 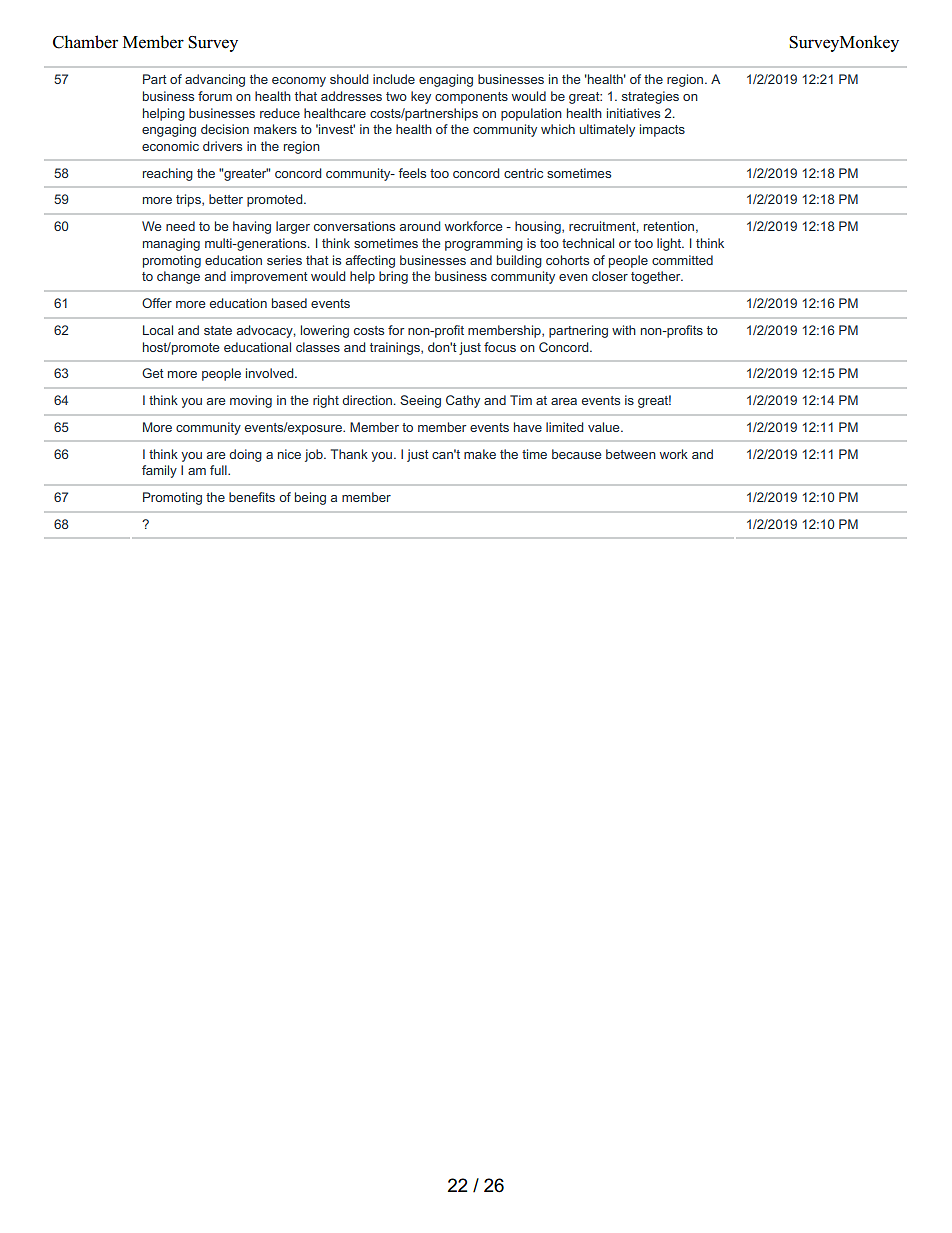 What do you see at coordinates (650, 97) in the screenshot?
I see `strategies` at bounding box center [650, 97].
